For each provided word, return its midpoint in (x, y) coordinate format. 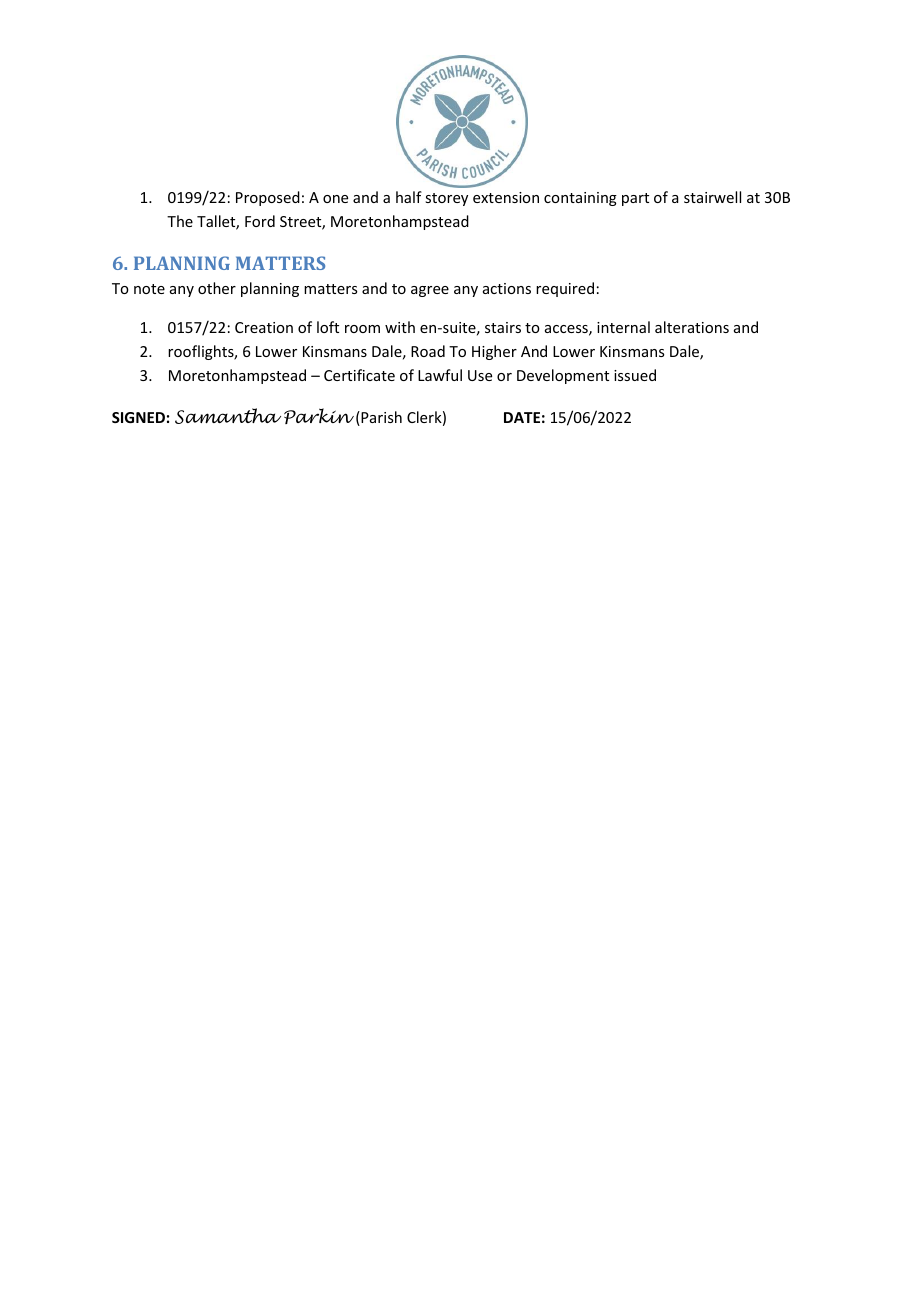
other (217, 288)
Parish (380, 418)
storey (446, 199)
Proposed (268, 198)
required (565, 289)
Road (428, 351)
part (635, 199)
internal (623, 327)
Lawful (440, 375)
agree (430, 291)
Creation (264, 327)
